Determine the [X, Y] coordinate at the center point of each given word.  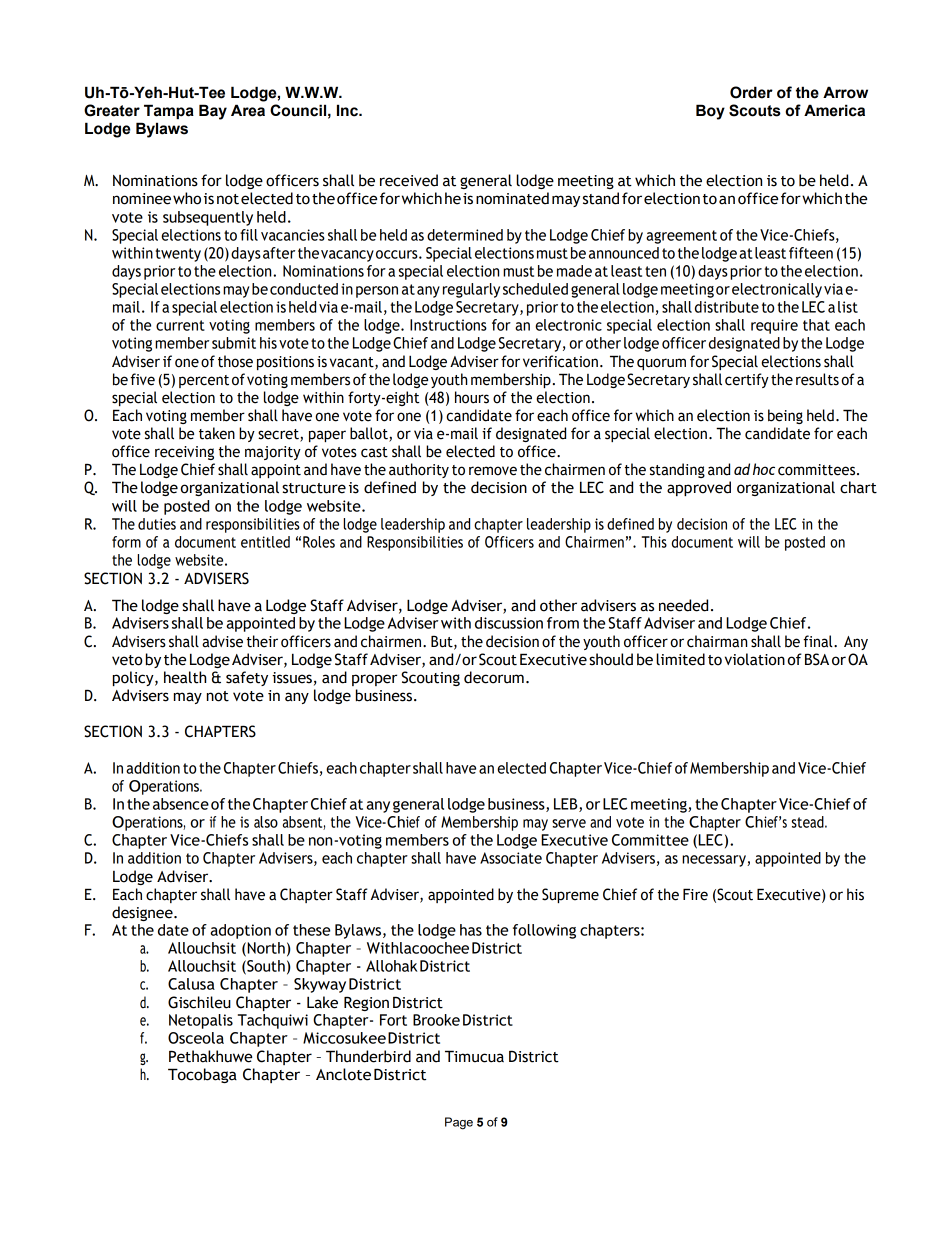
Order [751, 92]
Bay [213, 112]
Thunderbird [368, 1056]
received [409, 180]
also [266, 822]
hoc [764, 469]
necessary [715, 861]
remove [493, 471]
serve [569, 823]
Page [459, 1123]
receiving [184, 453]
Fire [695, 894]
